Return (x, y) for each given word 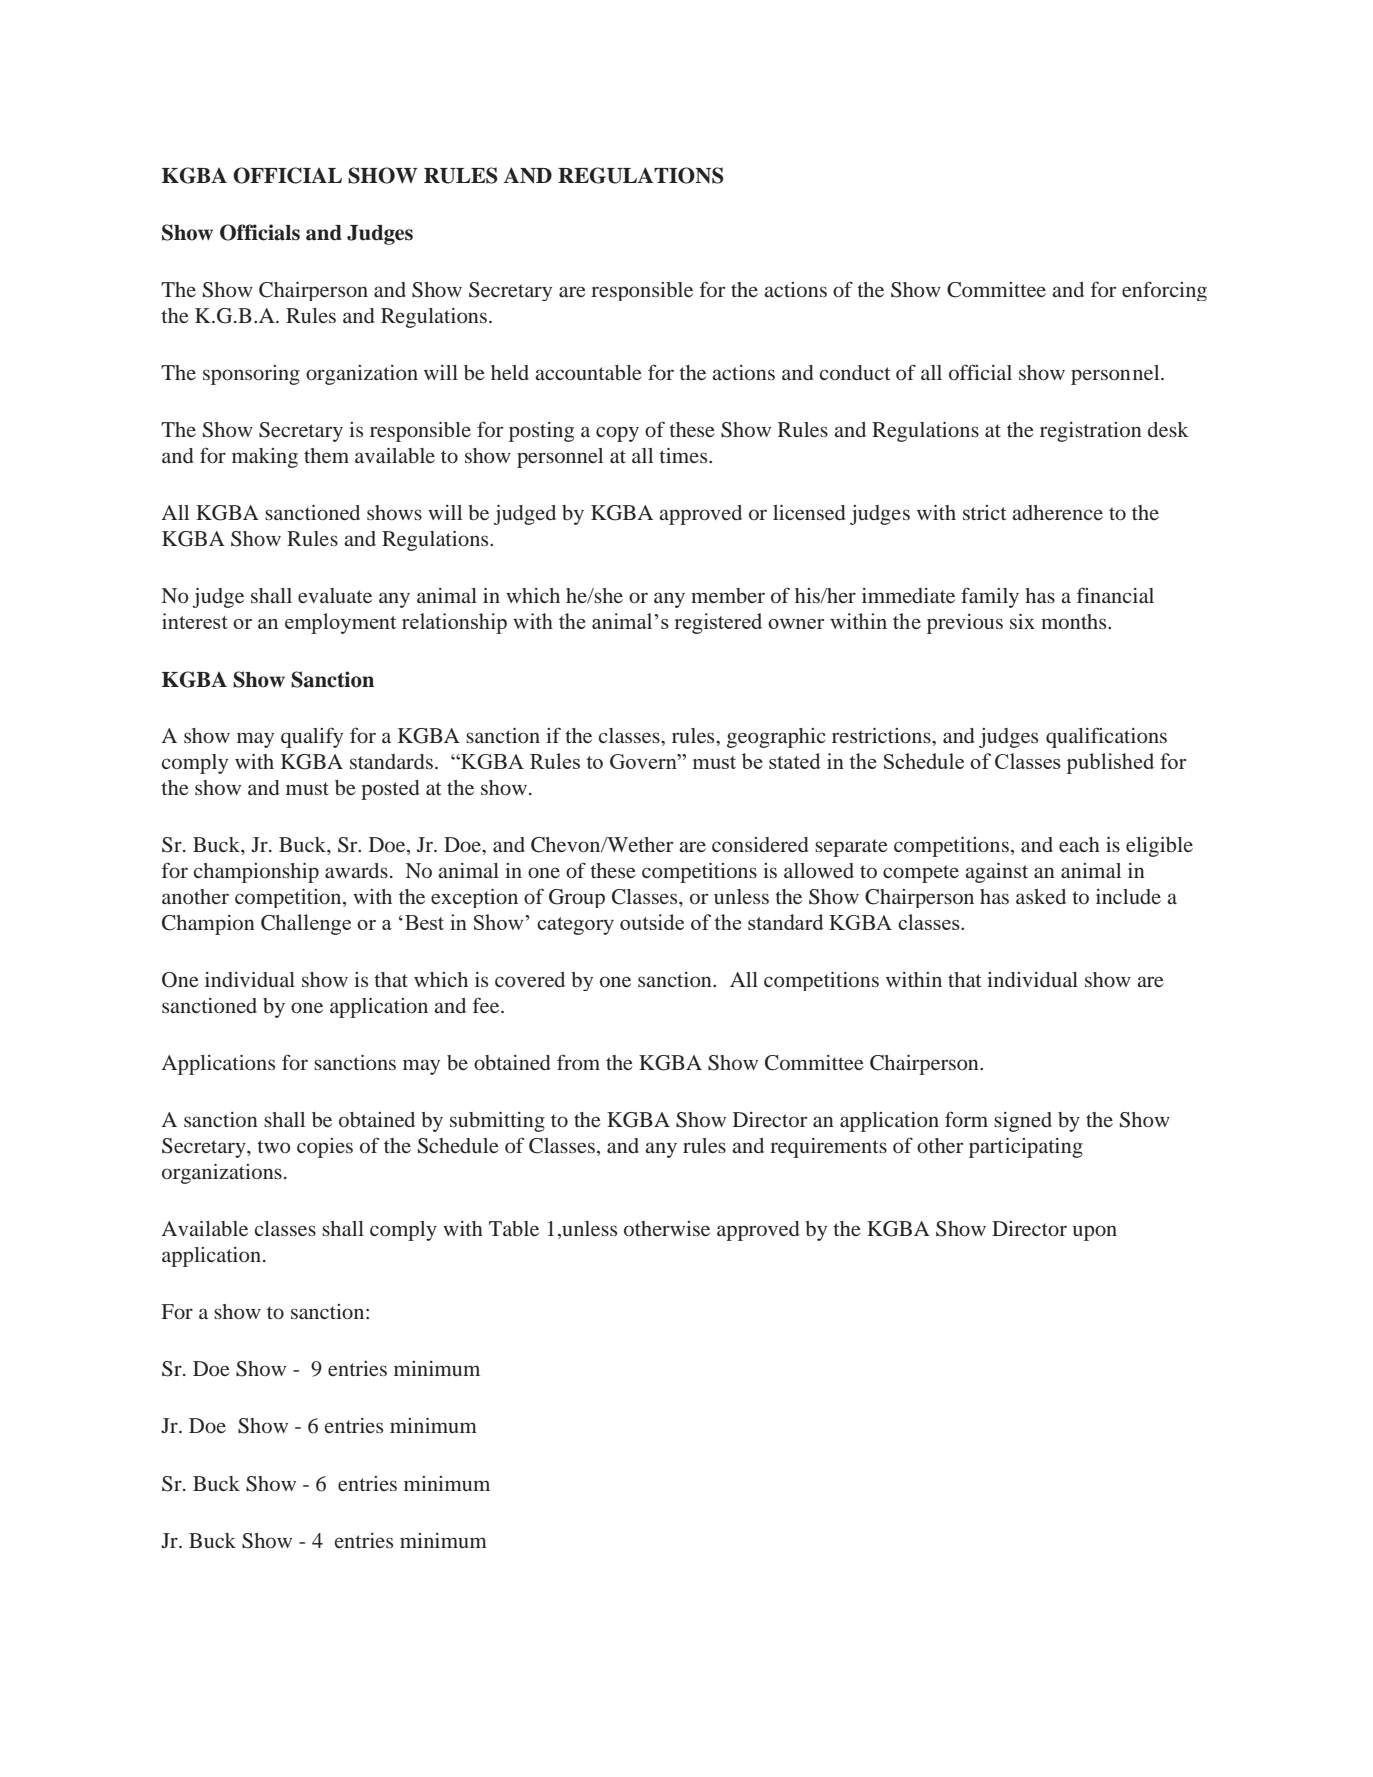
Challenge (306, 924)
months (1075, 621)
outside (652, 922)
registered (718, 623)
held (510, 372)
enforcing (1164, 291)
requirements (828, 1148)
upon (1095, 1233)
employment (340, 623)
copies (325, 1148)
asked (1041, 896)
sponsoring (251, 375)
